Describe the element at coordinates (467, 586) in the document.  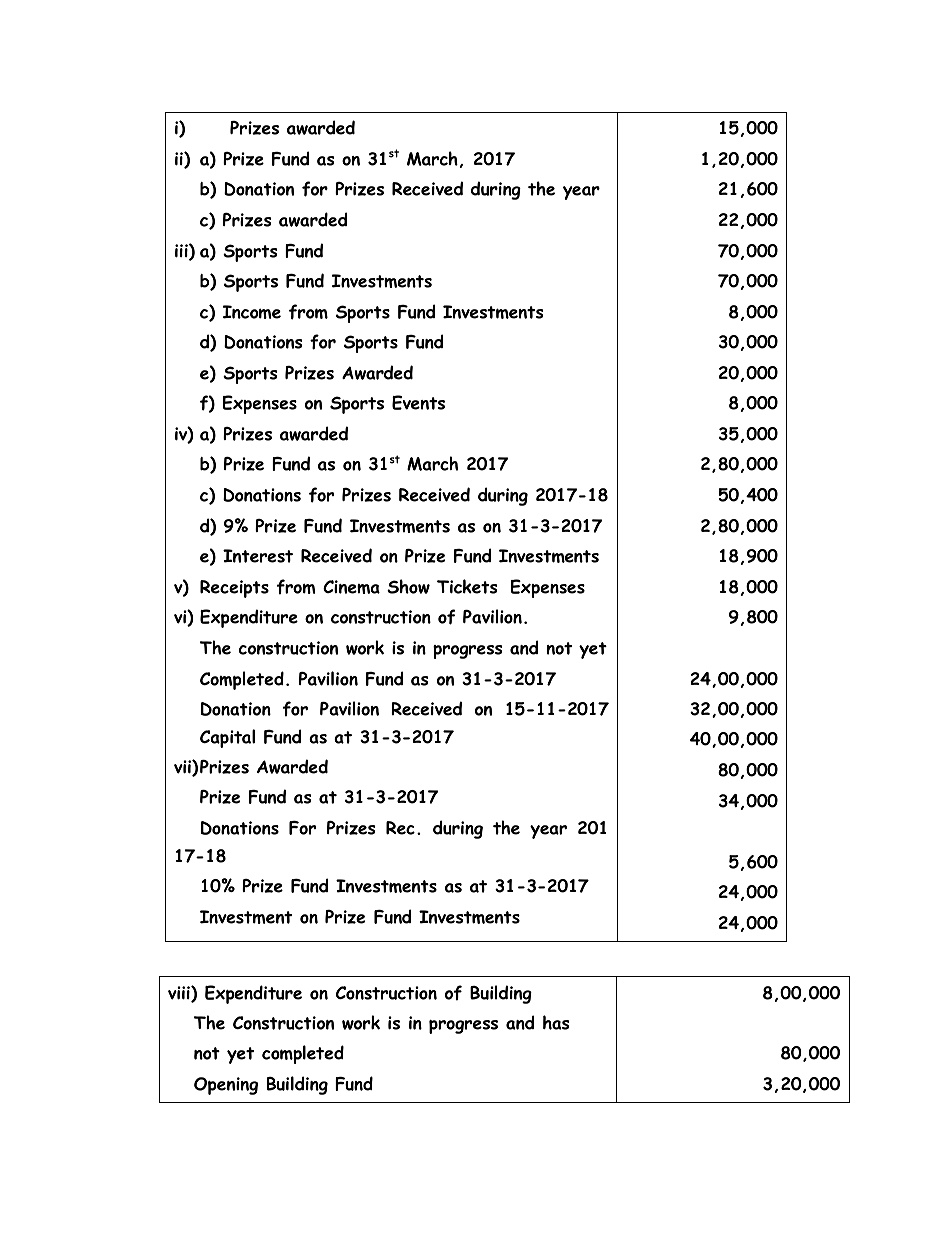
I see `Tickets` at that location.
